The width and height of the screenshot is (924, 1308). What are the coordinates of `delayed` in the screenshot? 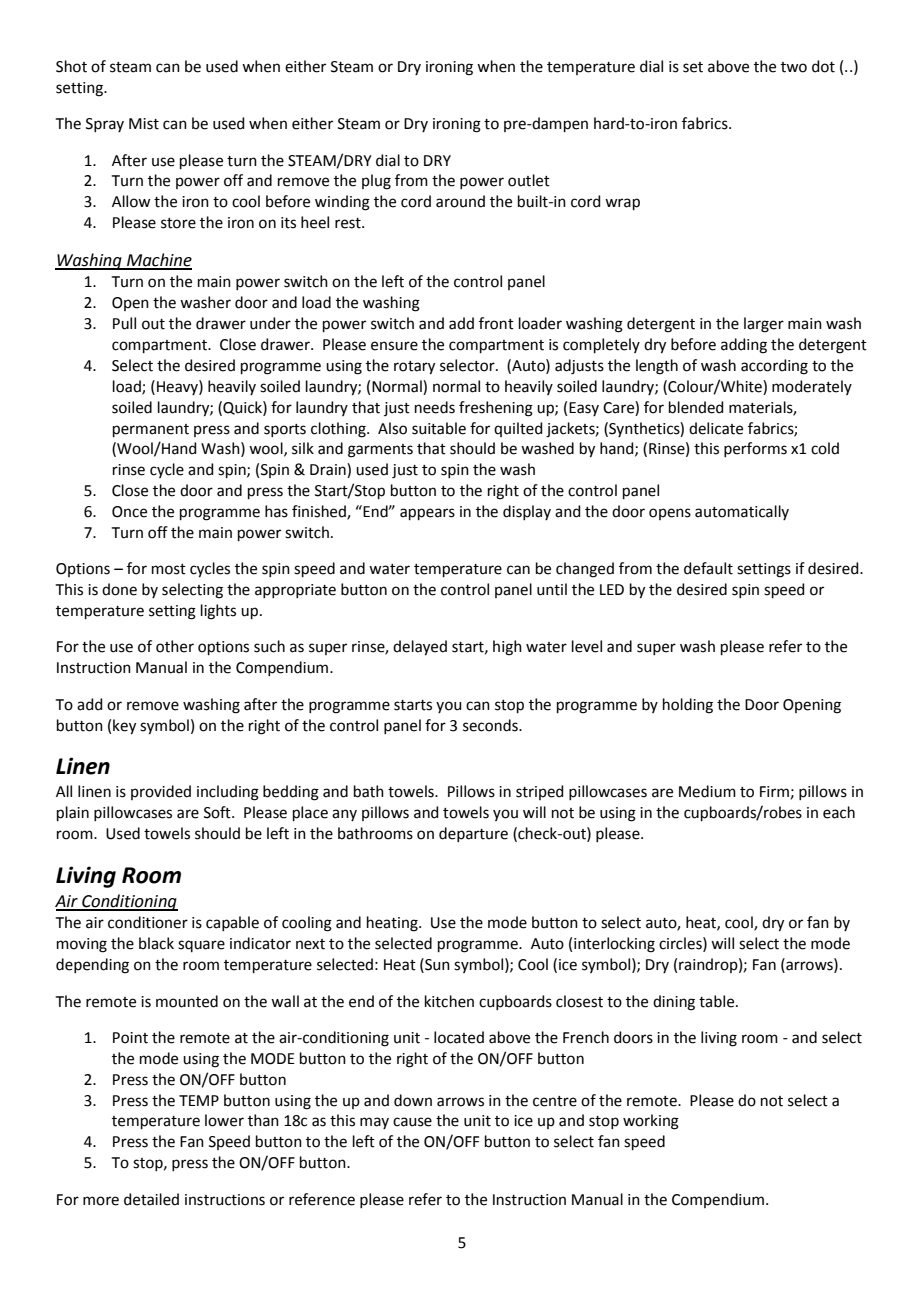 It's located at (420, 648).
